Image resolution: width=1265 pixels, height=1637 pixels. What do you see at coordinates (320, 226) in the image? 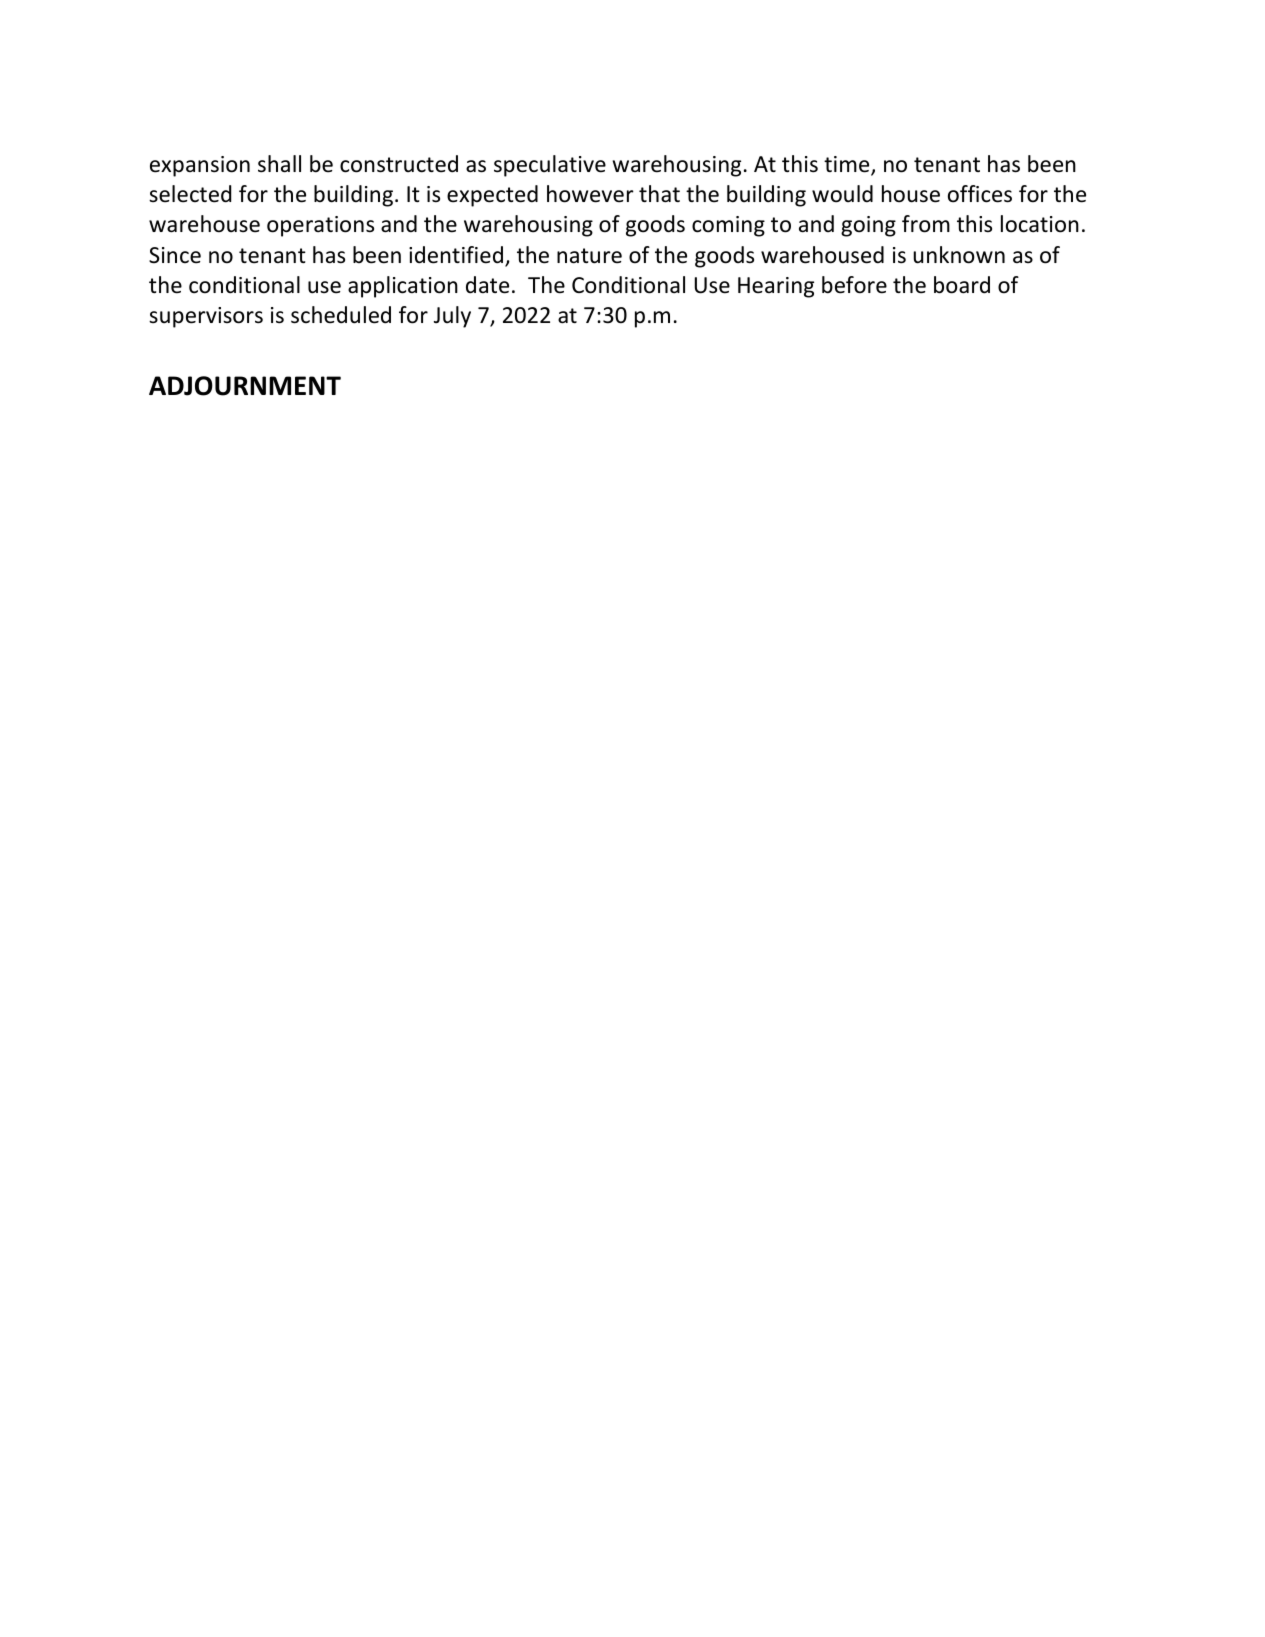
I see `operations` at bounding box center [320, 226].
